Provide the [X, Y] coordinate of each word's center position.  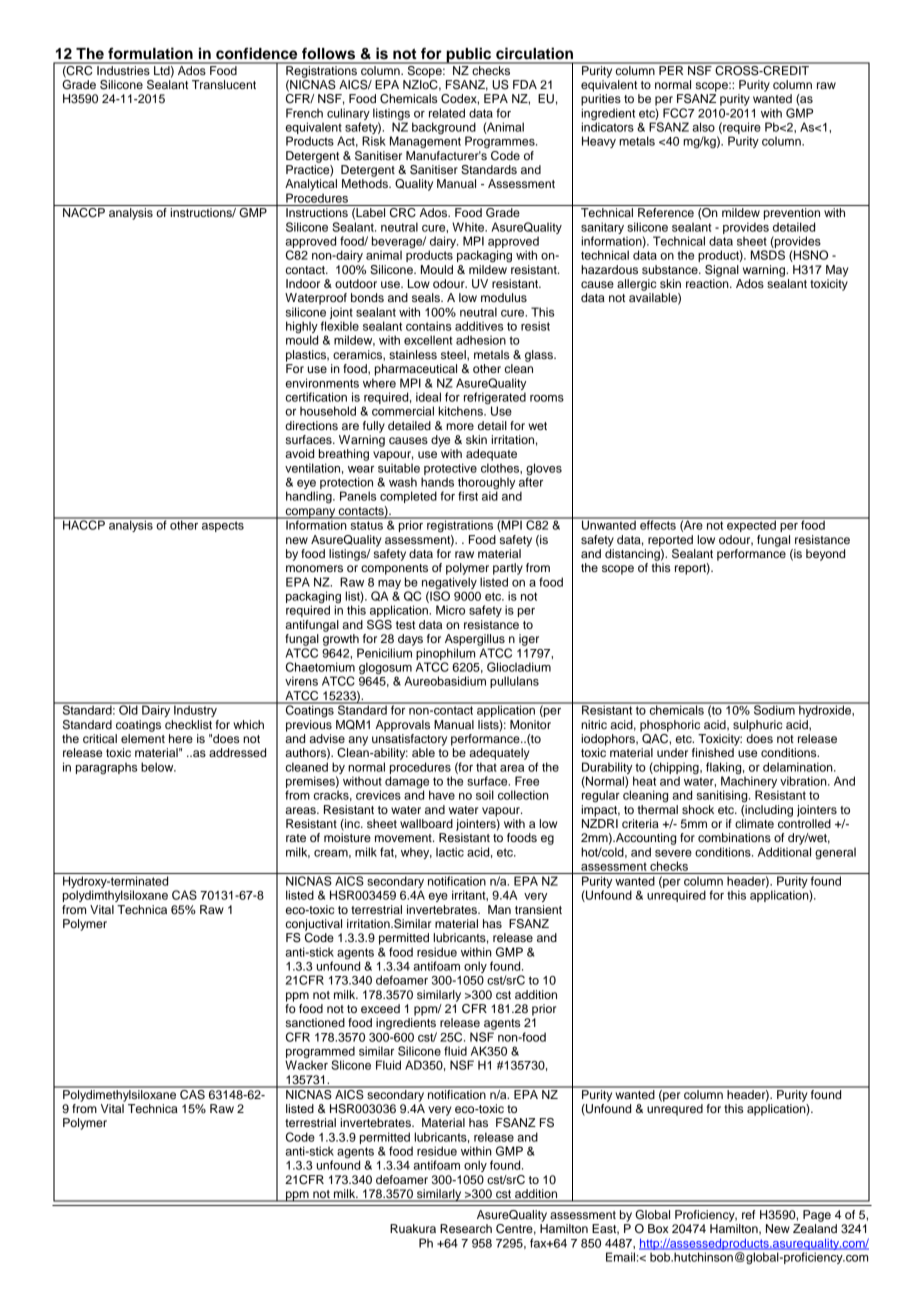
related [447, 113]
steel [454, 355]
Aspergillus [475, 640]
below [158, 767]
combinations [734, 837]
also [703, 127]
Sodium [774, 709]
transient [538, 909]
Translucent [224, 84]
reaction [708, 283]
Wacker [306, 1064]
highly [302, 328]
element [143, 738]
